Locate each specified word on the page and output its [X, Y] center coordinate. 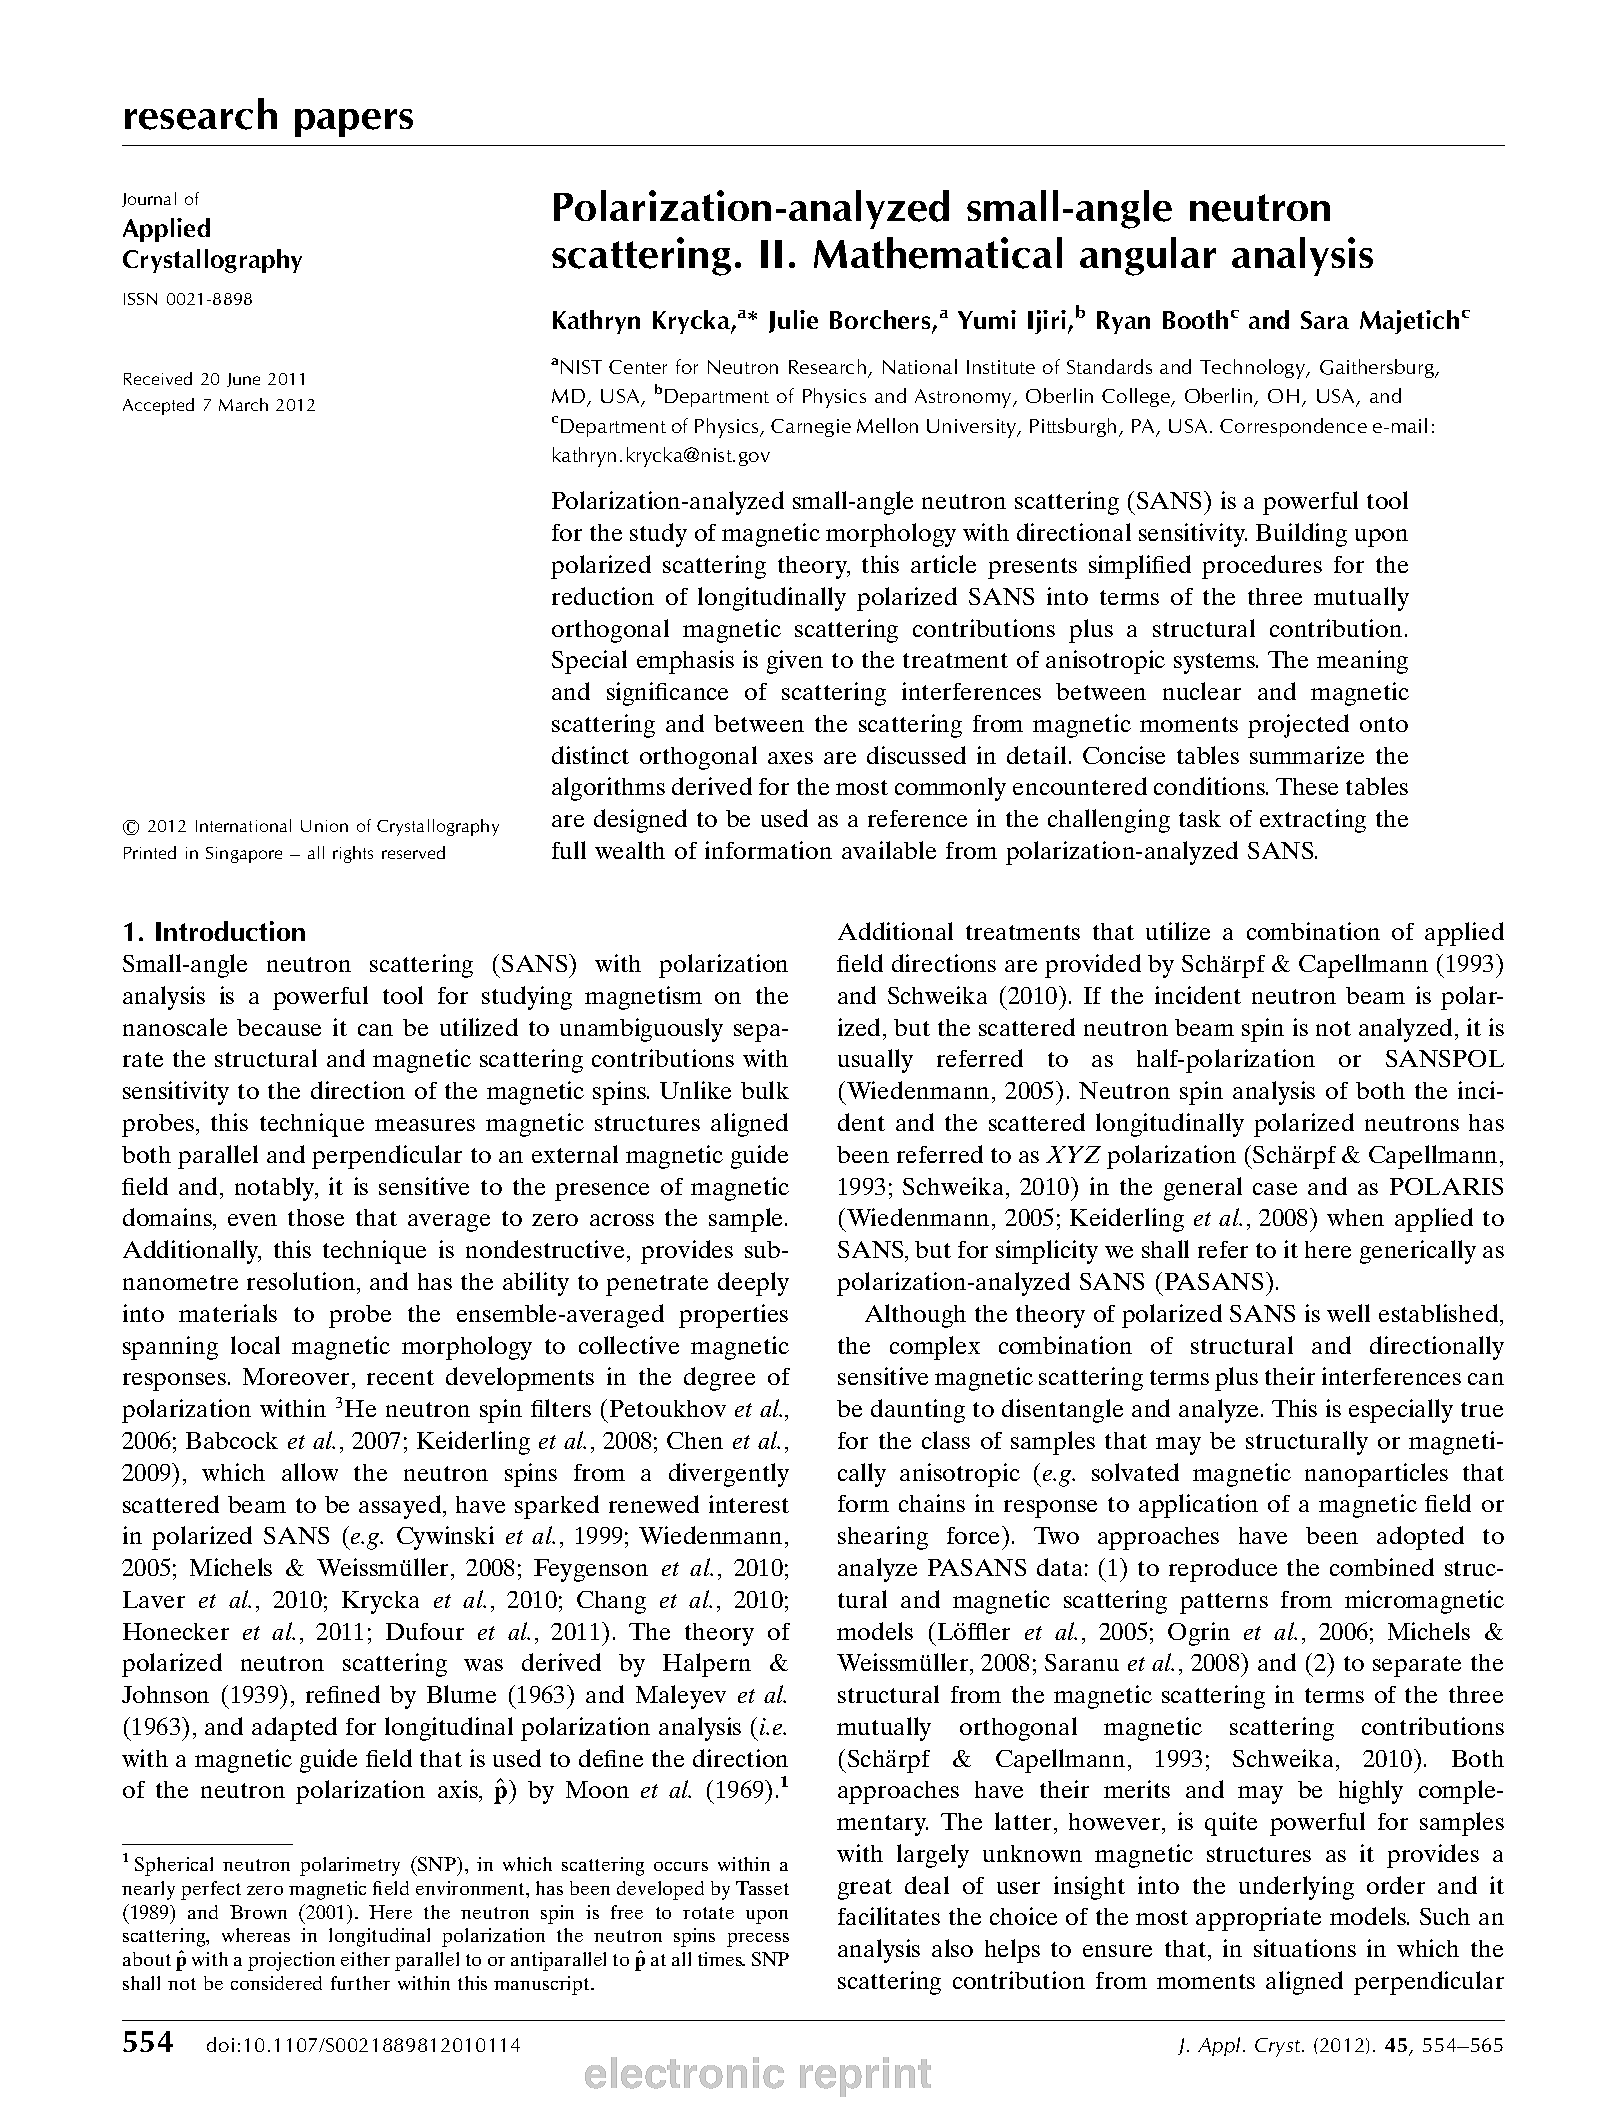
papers [354, 123]
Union [324, 826]
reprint [865, 2077]
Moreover [296, 1376]
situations [1305, 1948]
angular [1148, 256]
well [1348, 1313]
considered [276, 1983]
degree [719, 1379]
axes [790, 758]
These [1307, 786]
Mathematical [938, 253]
